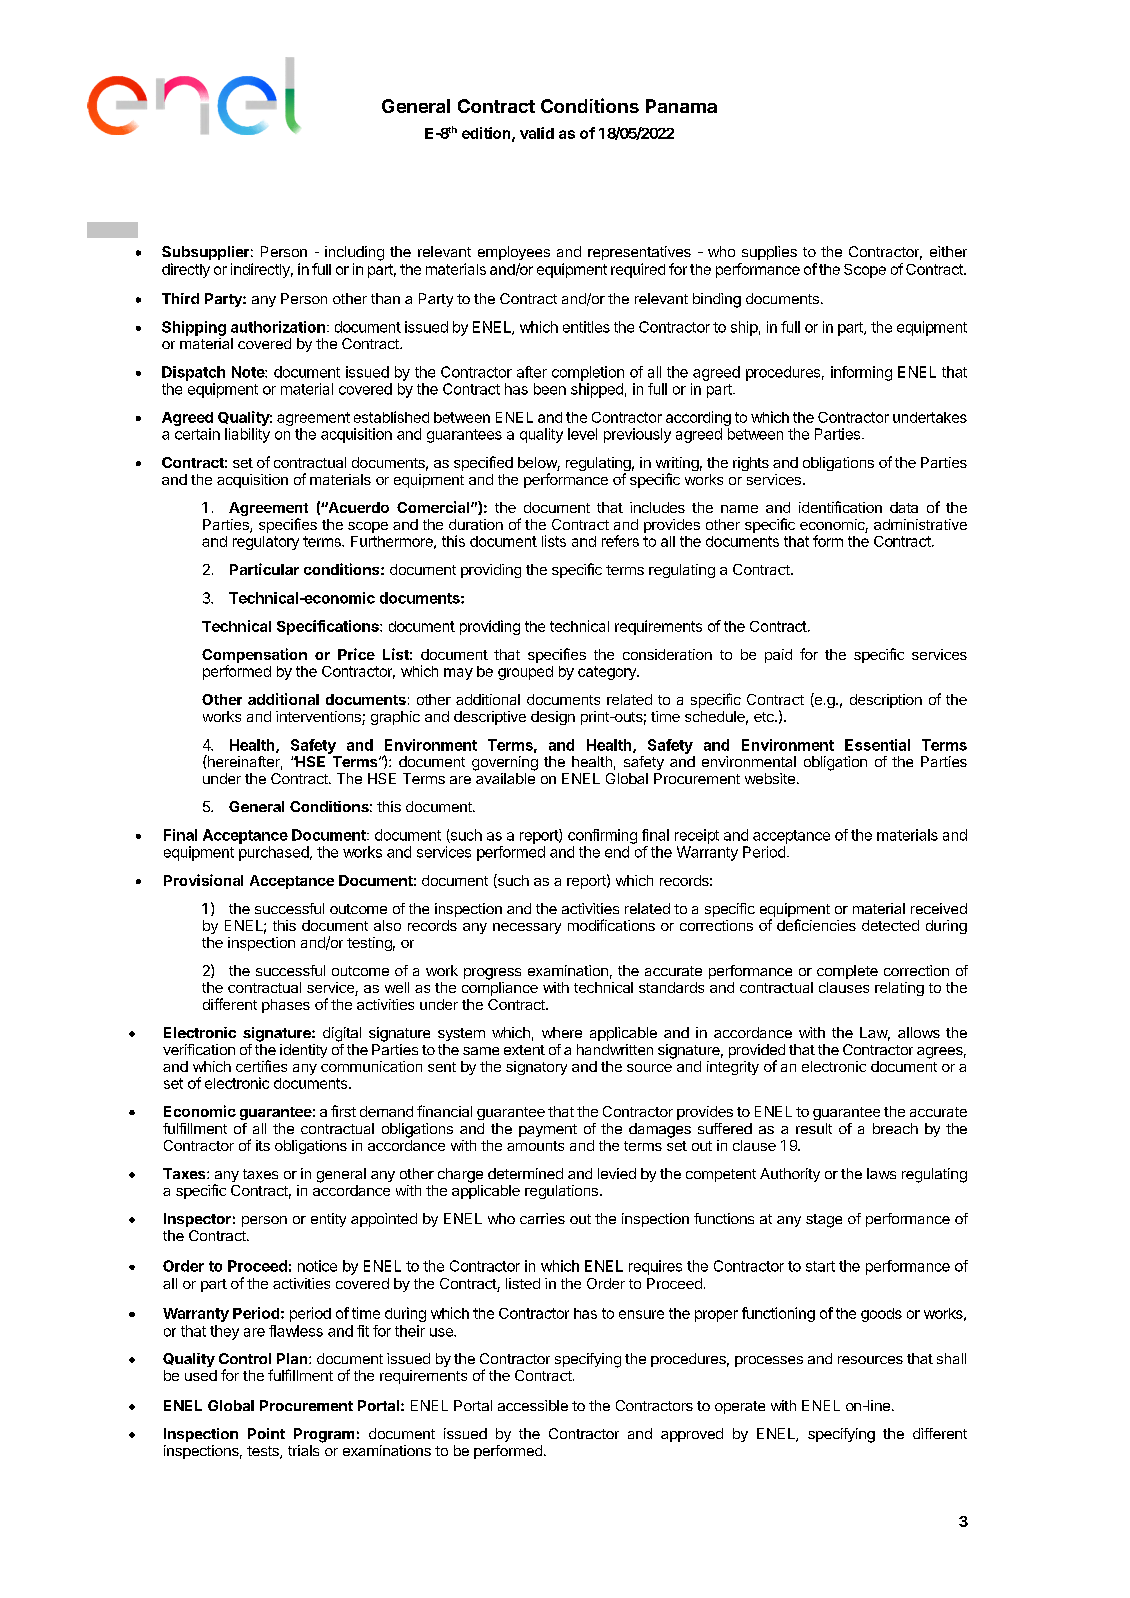 The image size is (1130, 1598). I want to click on either, so click(948, 251).
